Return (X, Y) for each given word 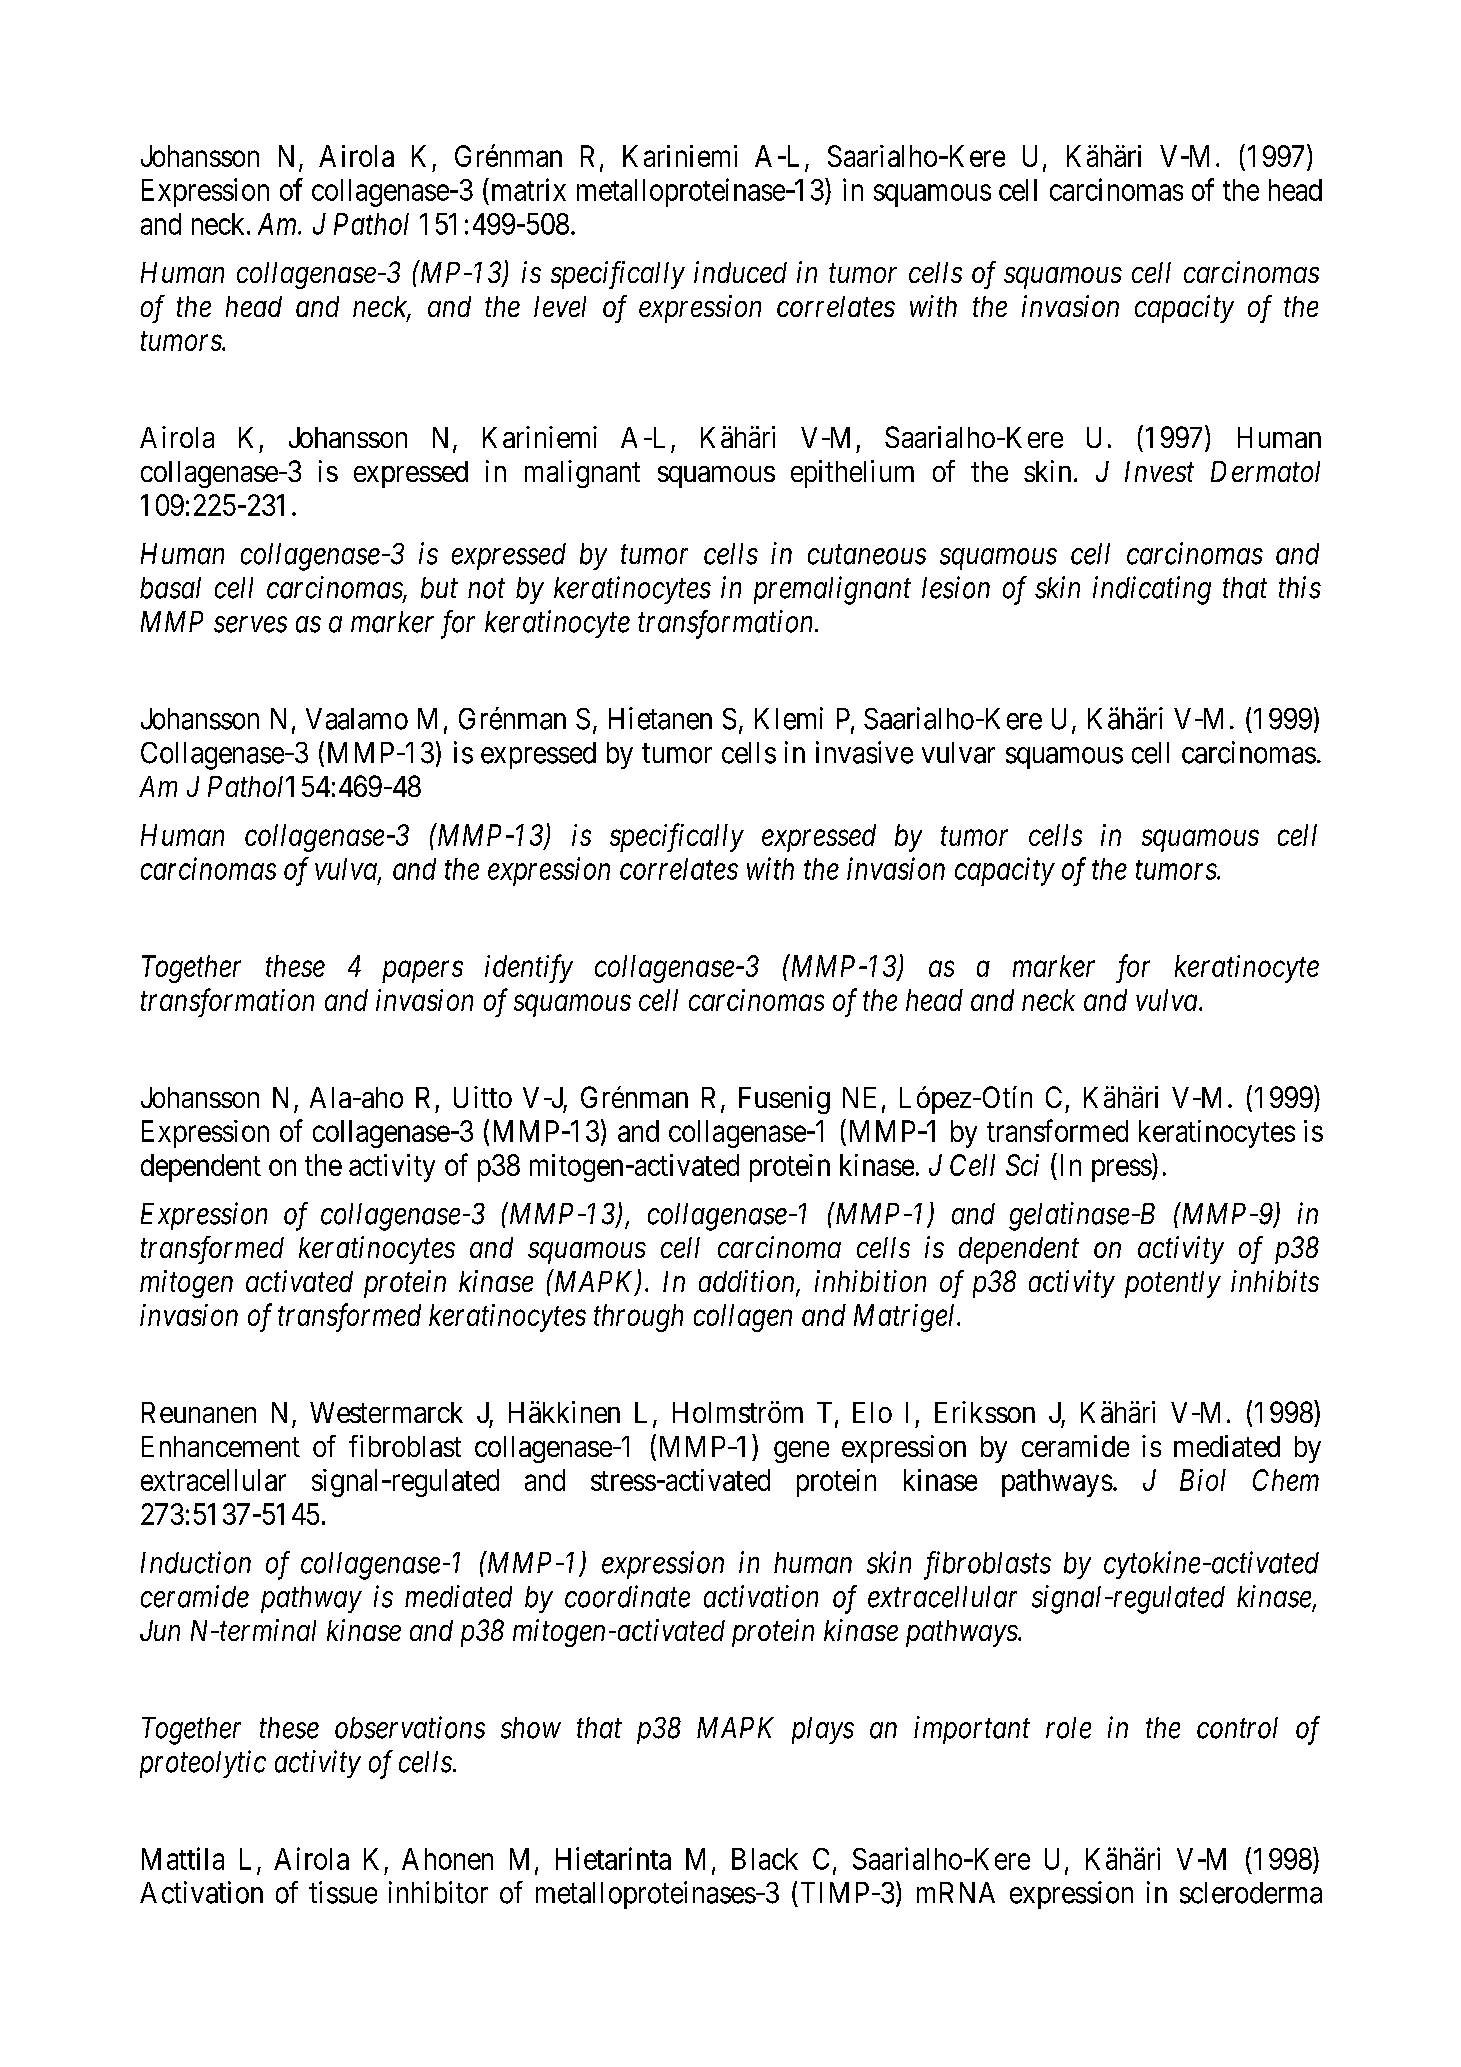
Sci (1022, 1165)
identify (529, 968)
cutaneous (867, 555)
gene (801, 1452)
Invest (1159, 471)
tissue (343, 1892)
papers (422, 972)
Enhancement (221, 1446)
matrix (527, 189)
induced (740, 272)
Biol (1203, 1480)
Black (765, 1859)
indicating (1152, 590)
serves (250, 625)
